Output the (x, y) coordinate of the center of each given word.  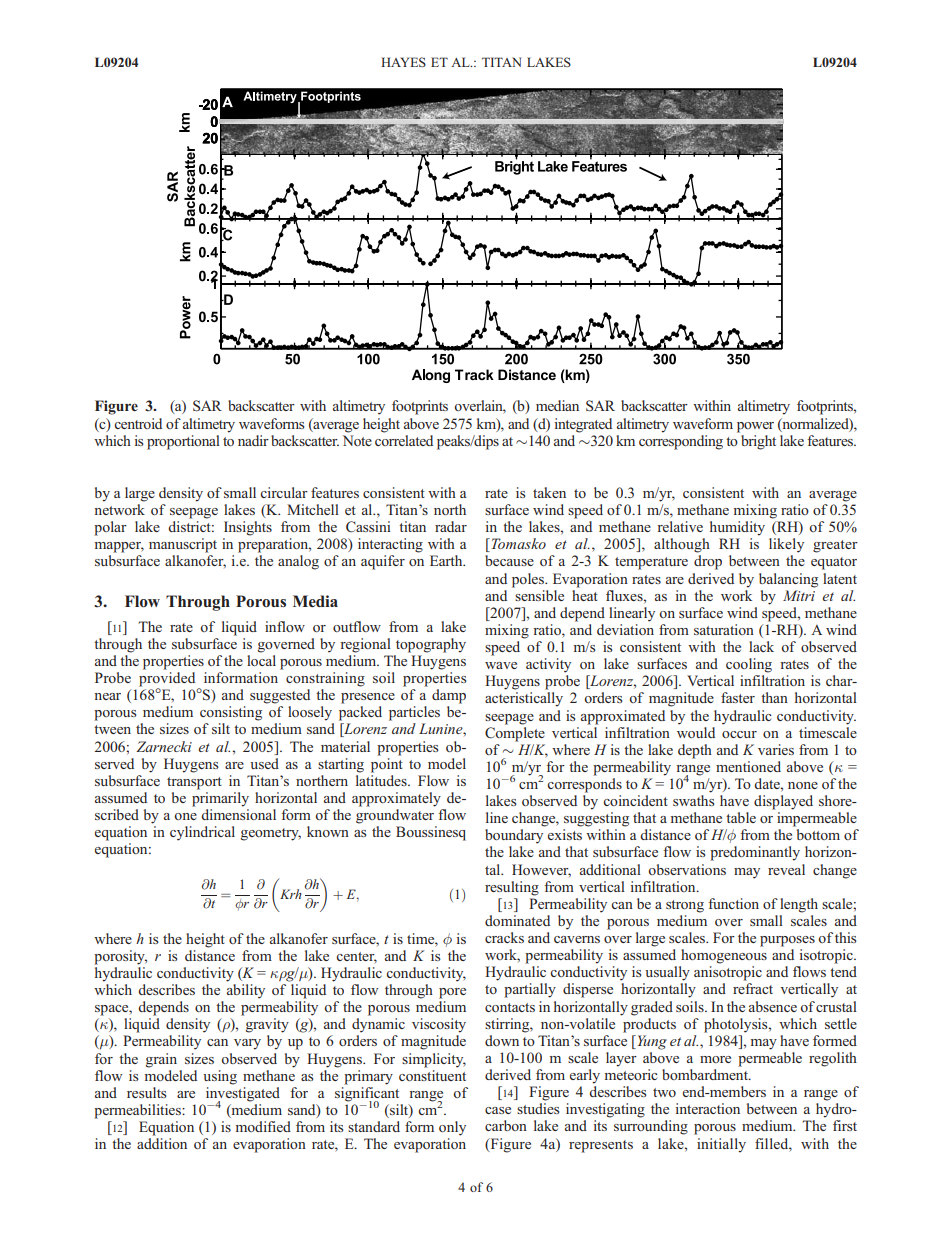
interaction (708, 1108)
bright (757, 441)
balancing (788, 580)
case (498, 1110)
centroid (138, 423)
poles (529, 580)
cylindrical (202, 833)
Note (357, 440)
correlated (404, 439)
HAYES (403, 62)
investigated (243, 1095)
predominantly (755, 853)
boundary (514, 836)
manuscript (183, 545)
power (755, 427)
